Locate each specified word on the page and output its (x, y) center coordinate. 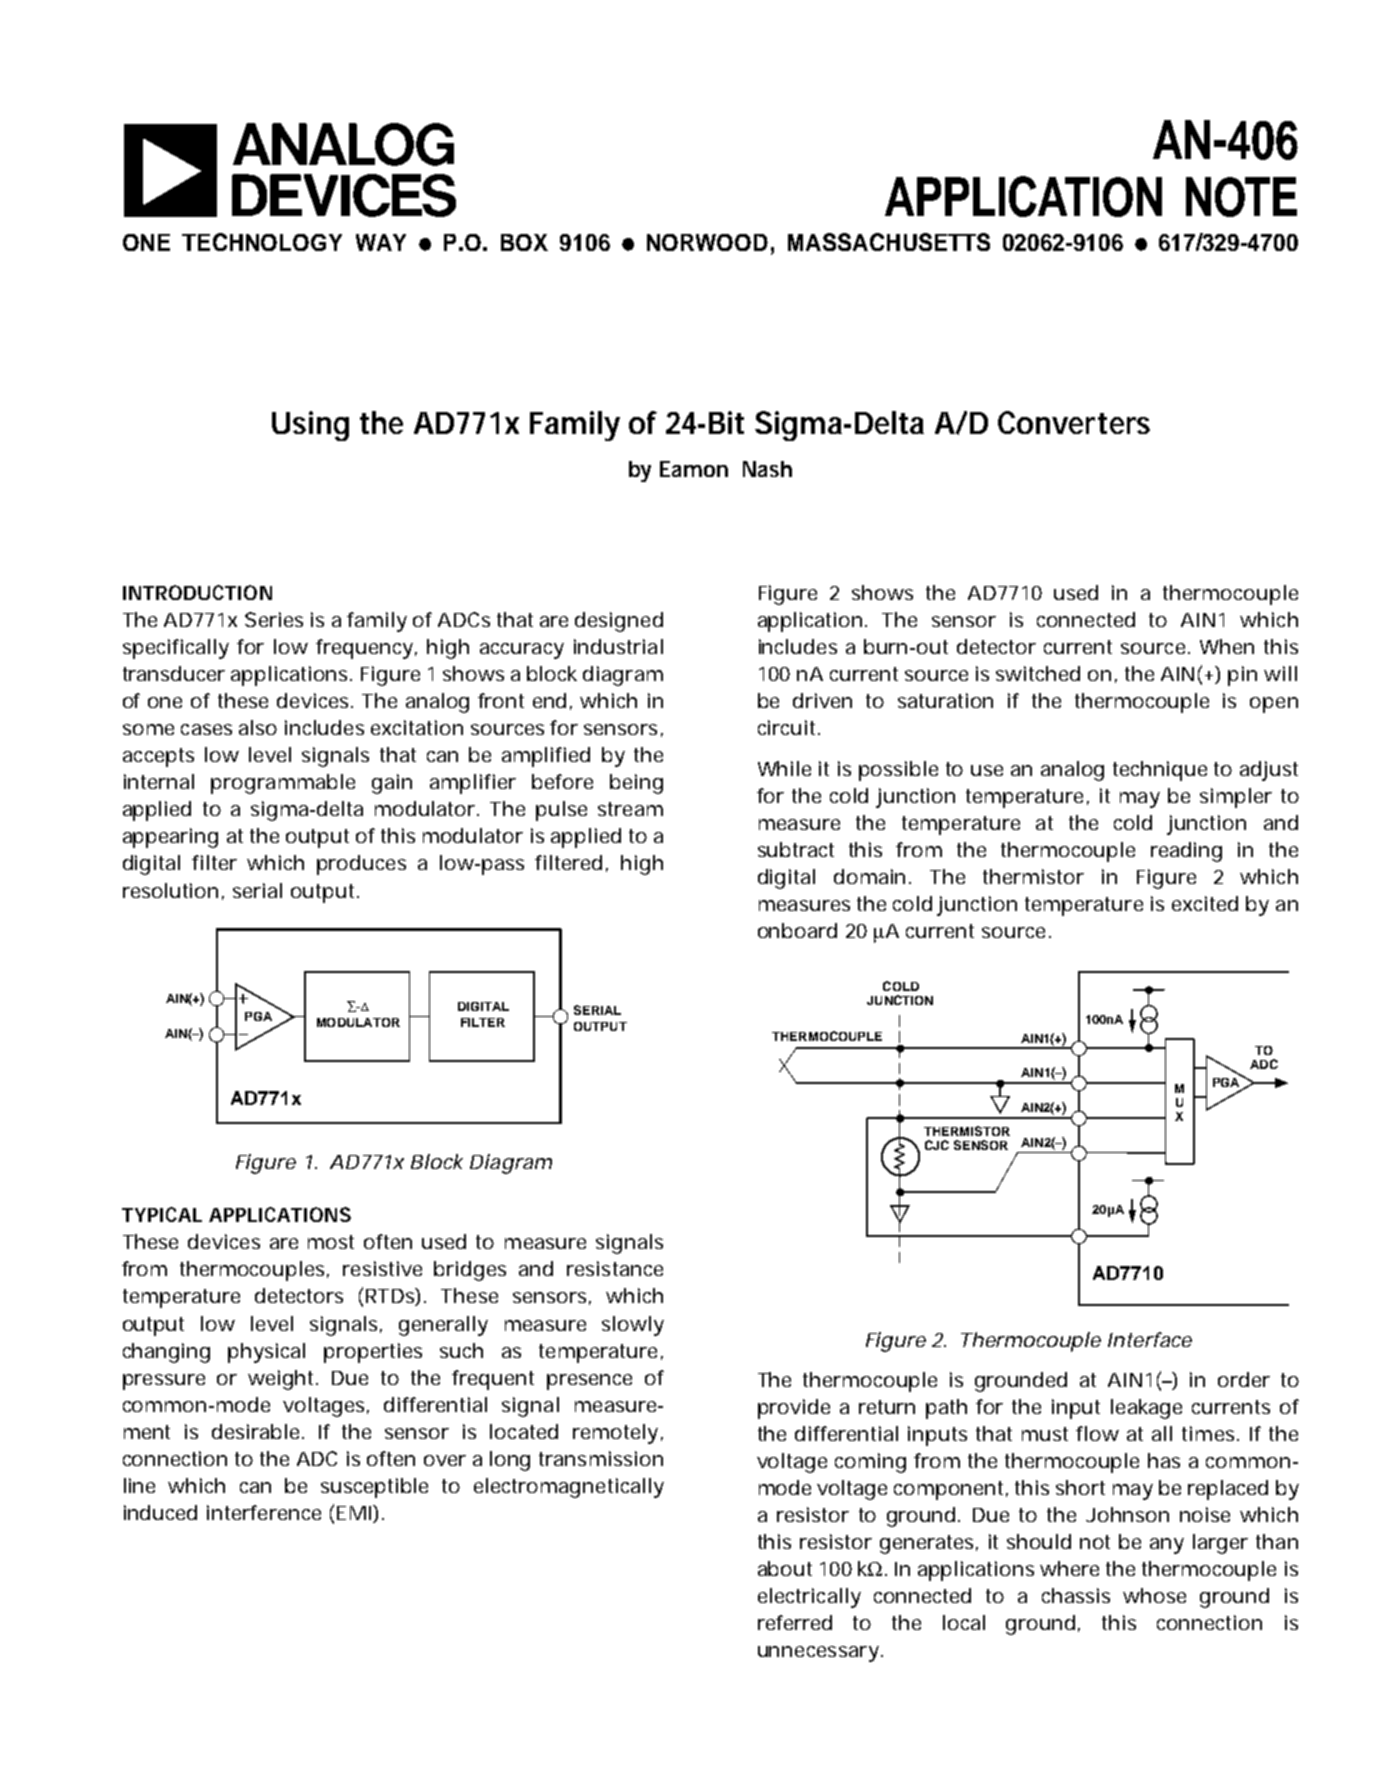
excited (1205, 903)
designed (619, 622)
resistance (615, 1268)
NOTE (1241, 197)
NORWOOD (707, 242)
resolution (170, 890)
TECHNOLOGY (262, 242)
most (331, 1242)
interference (264, 1512)
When (1227, 646)
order (1244, 1379)
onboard (797, 930)
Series (274, 619)
